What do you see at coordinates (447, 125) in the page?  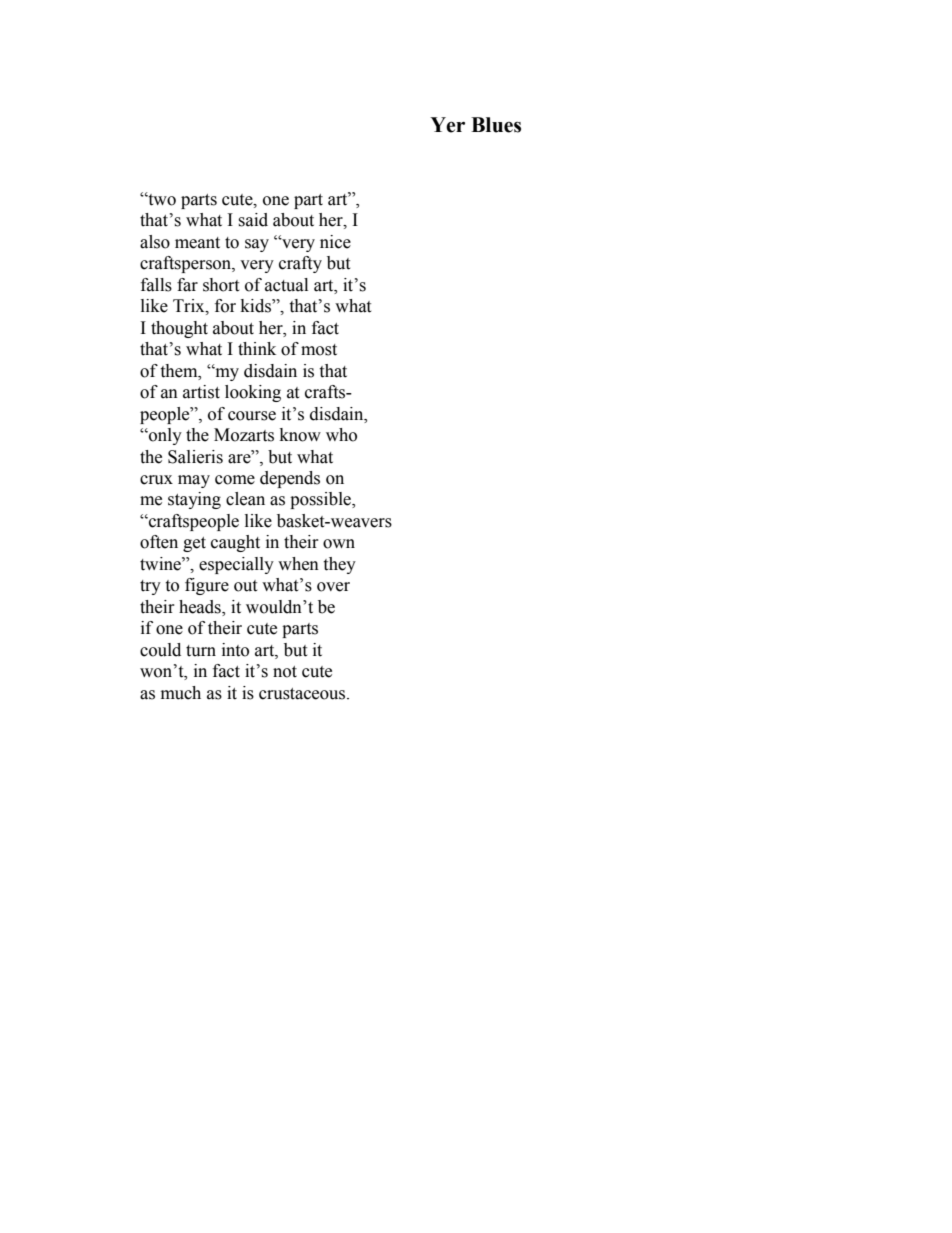 I see `Yer` at bounding box center [447, 125].
